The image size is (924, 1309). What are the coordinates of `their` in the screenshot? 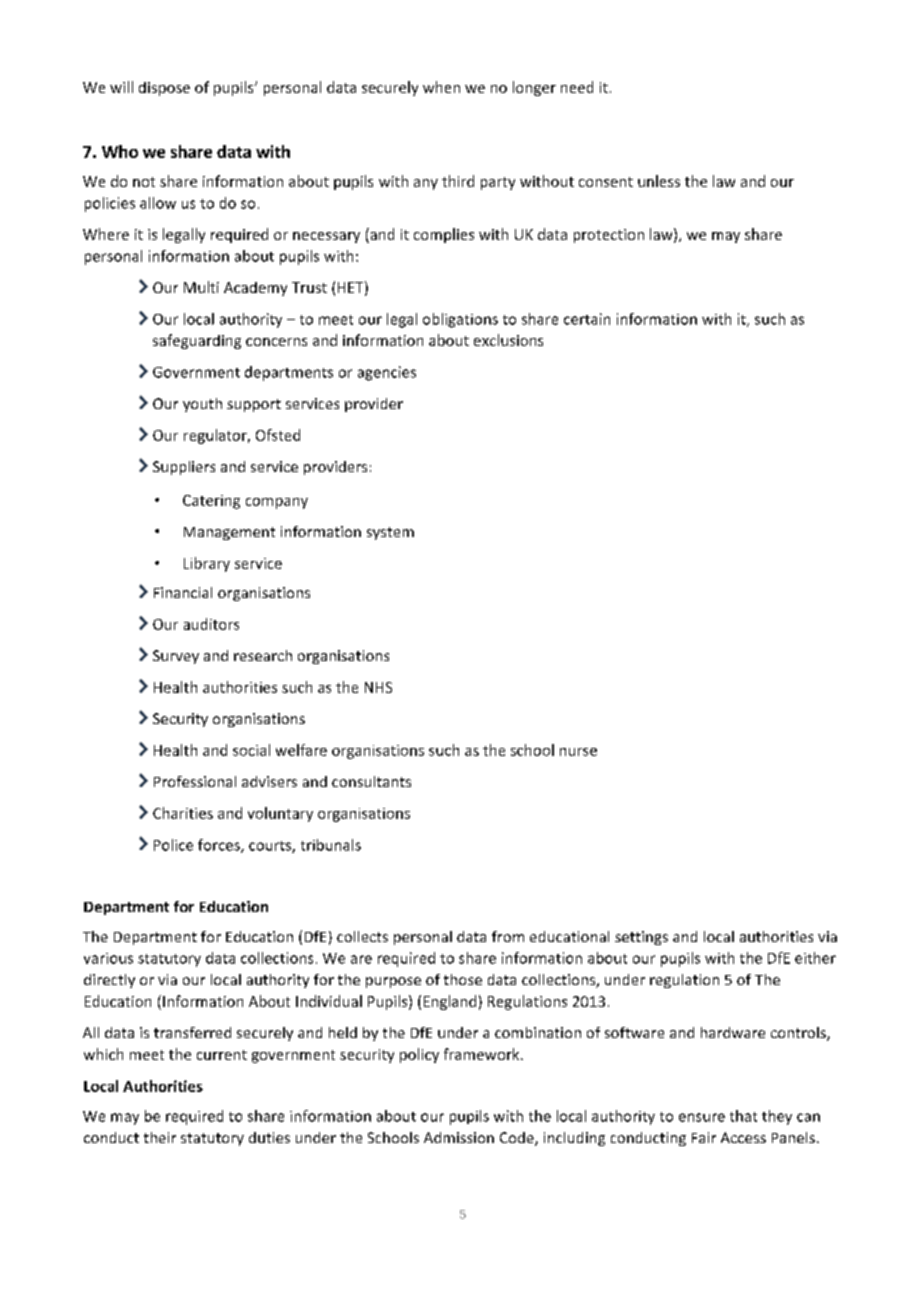 It's located at (160, 1137).
